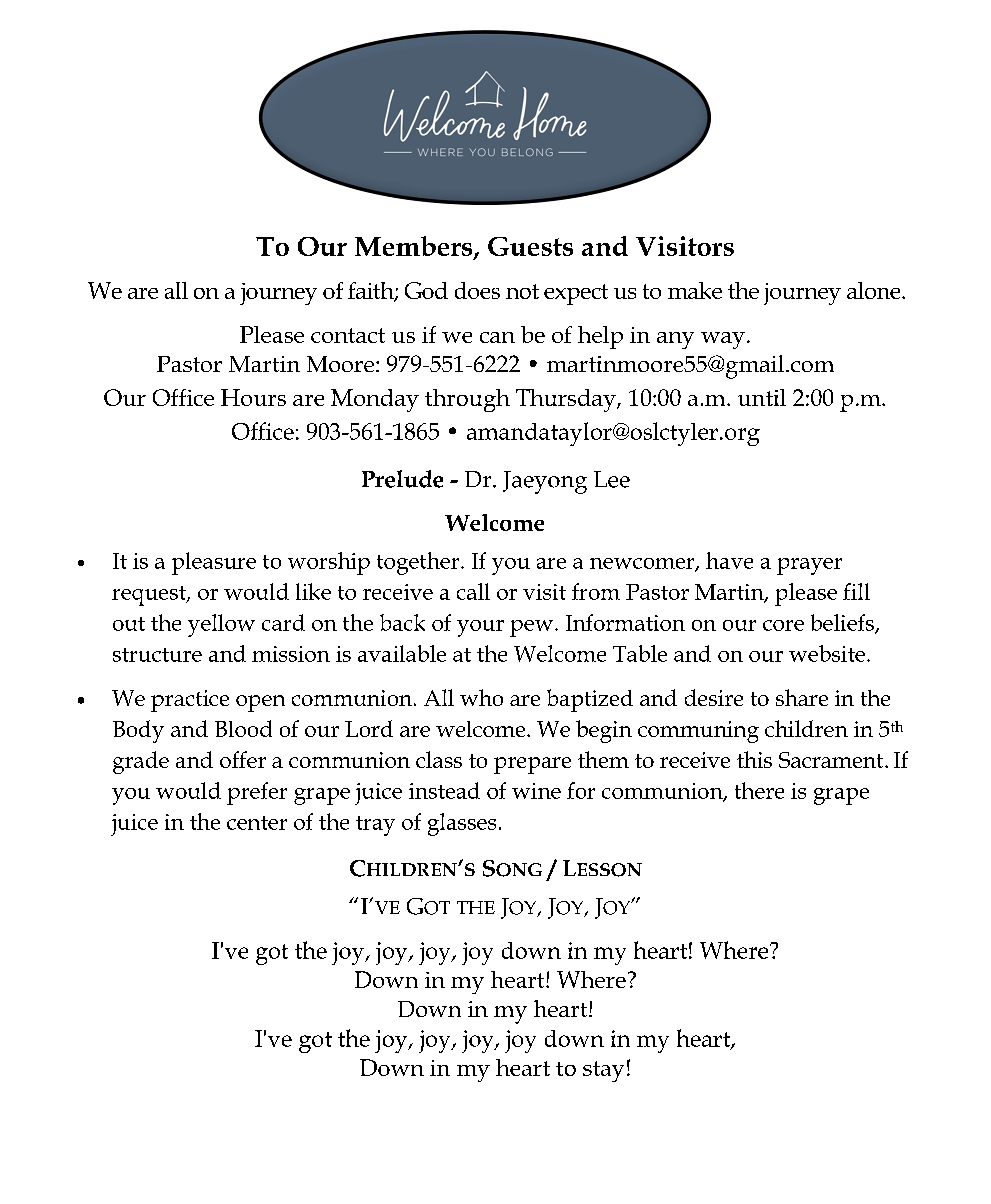  I want to click on glasses, so click(462, 824).
